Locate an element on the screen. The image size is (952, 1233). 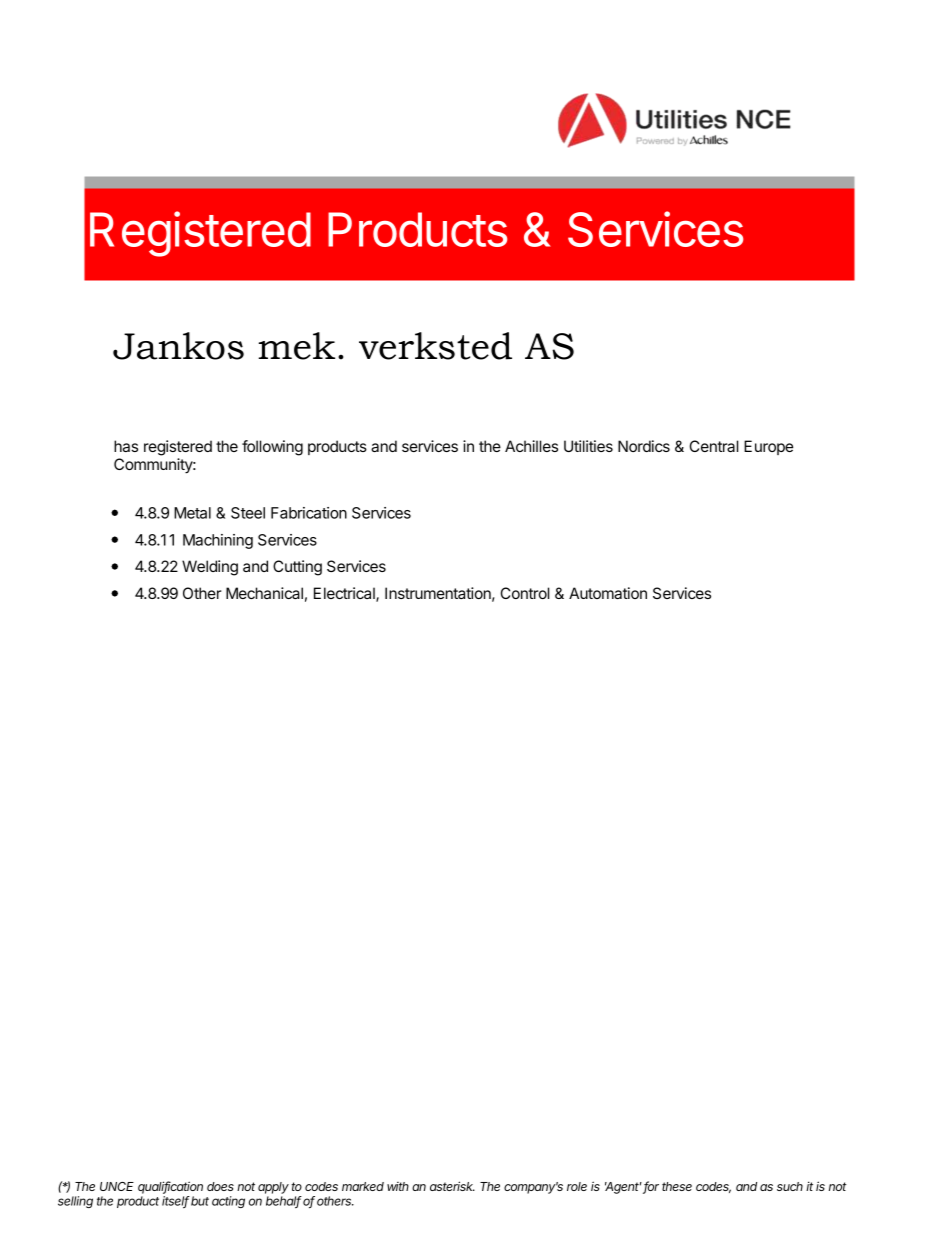
Metal is located at coordinates (192, 513).
